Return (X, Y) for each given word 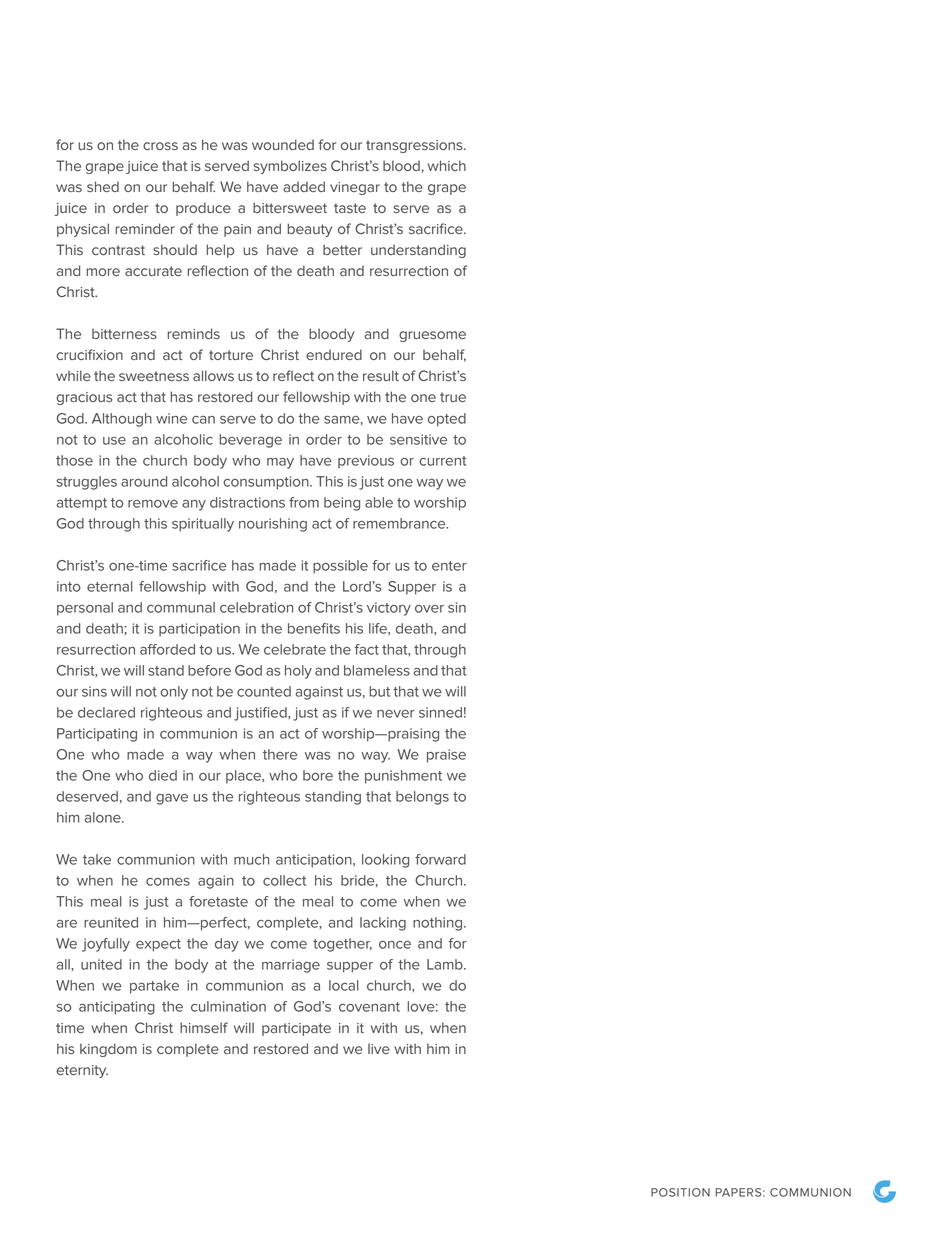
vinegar (355, 188)
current (442, 461)
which (447, 165)
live (379, 1049)
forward (440, 859)
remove (153, 504)
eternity (82, 1071)
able (379, 502)
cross (160, 146)
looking (385, 861)
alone (104, 817)
